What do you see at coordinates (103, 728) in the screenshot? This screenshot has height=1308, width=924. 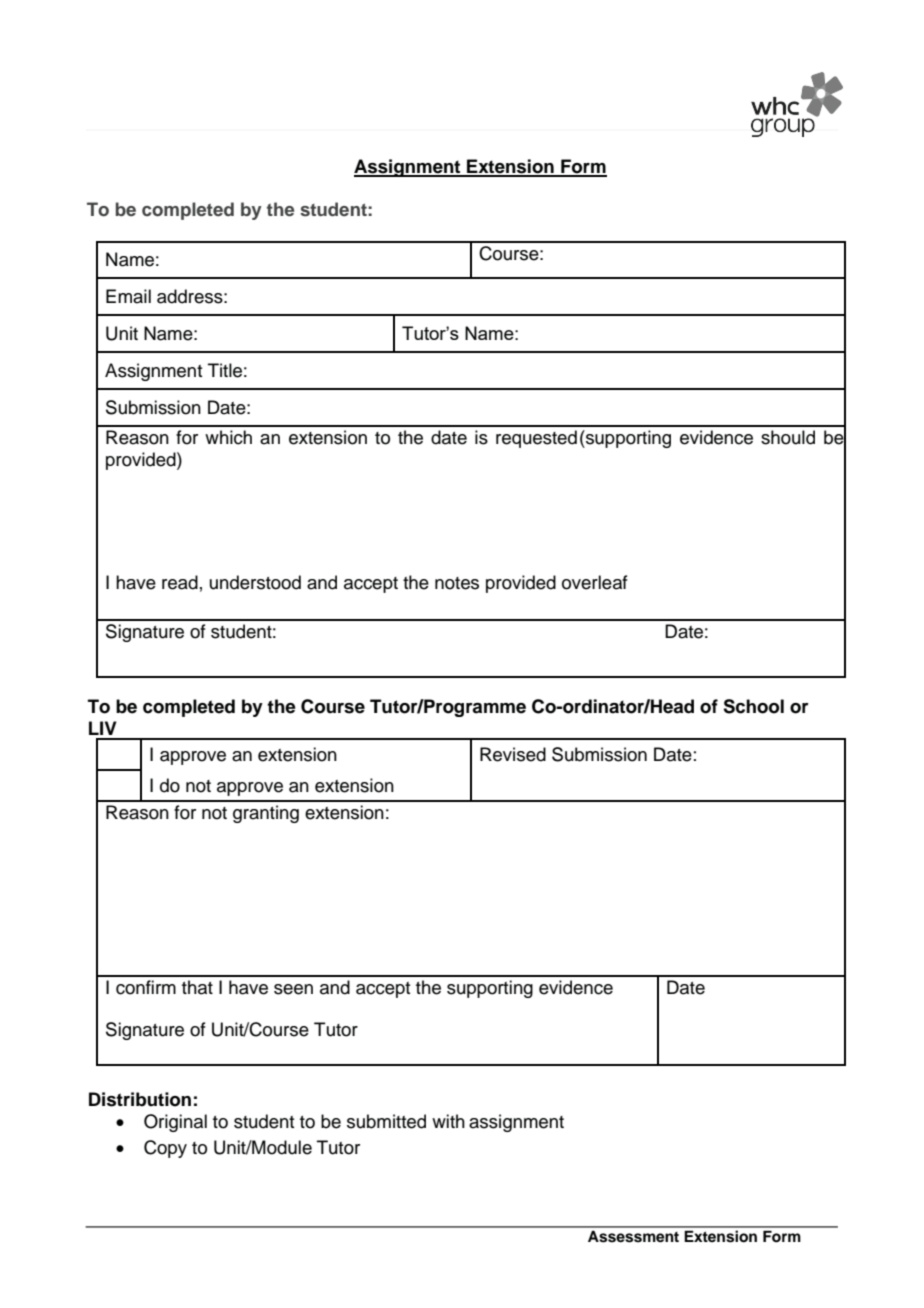 I see `LIV` at bounding box center [103, 728].
